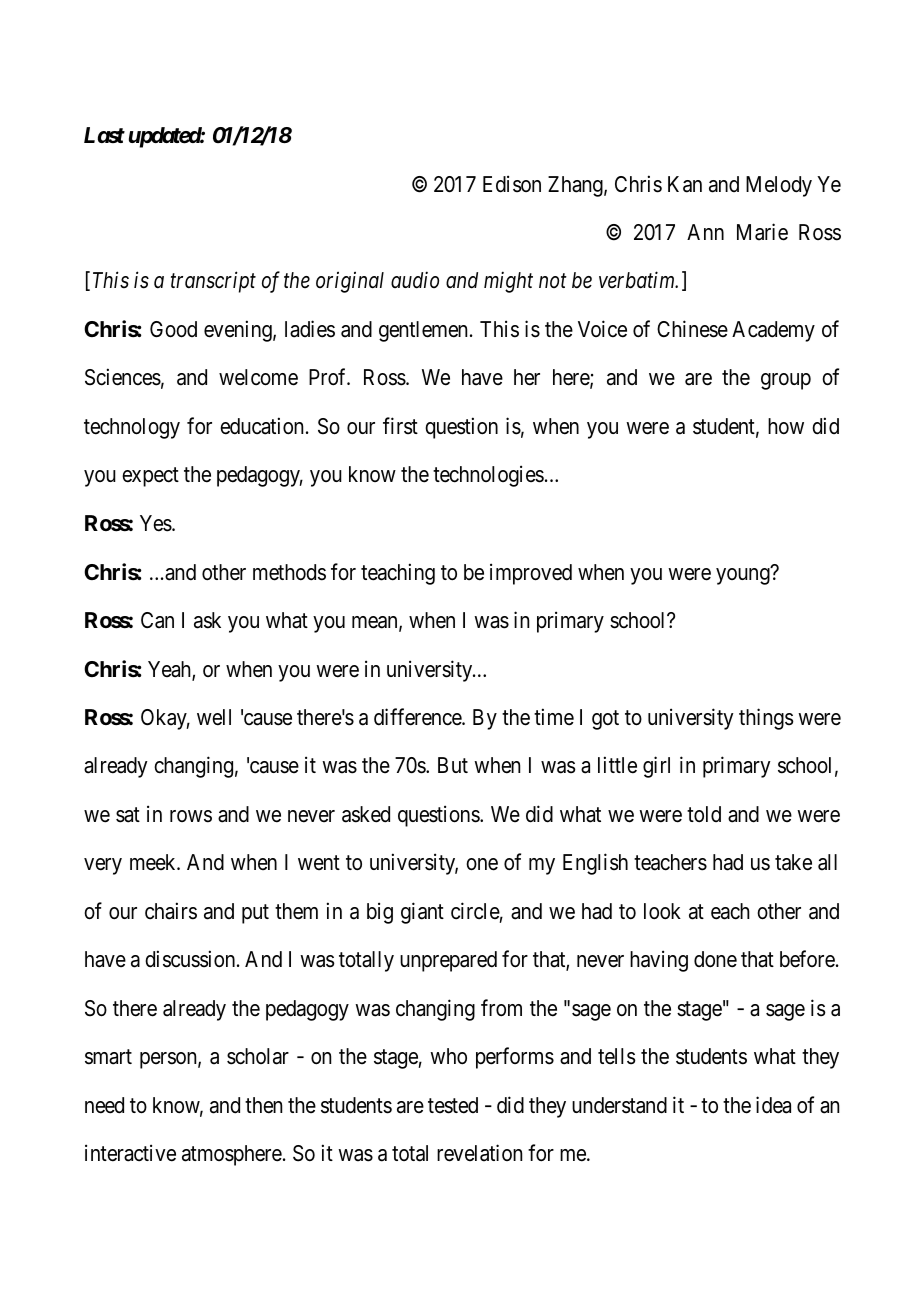 This screenshot has width=924, height=1308. What do you see at coordinates (104, 135) in the screenshot?
I see `Last` at bounding box center [104, 135].
